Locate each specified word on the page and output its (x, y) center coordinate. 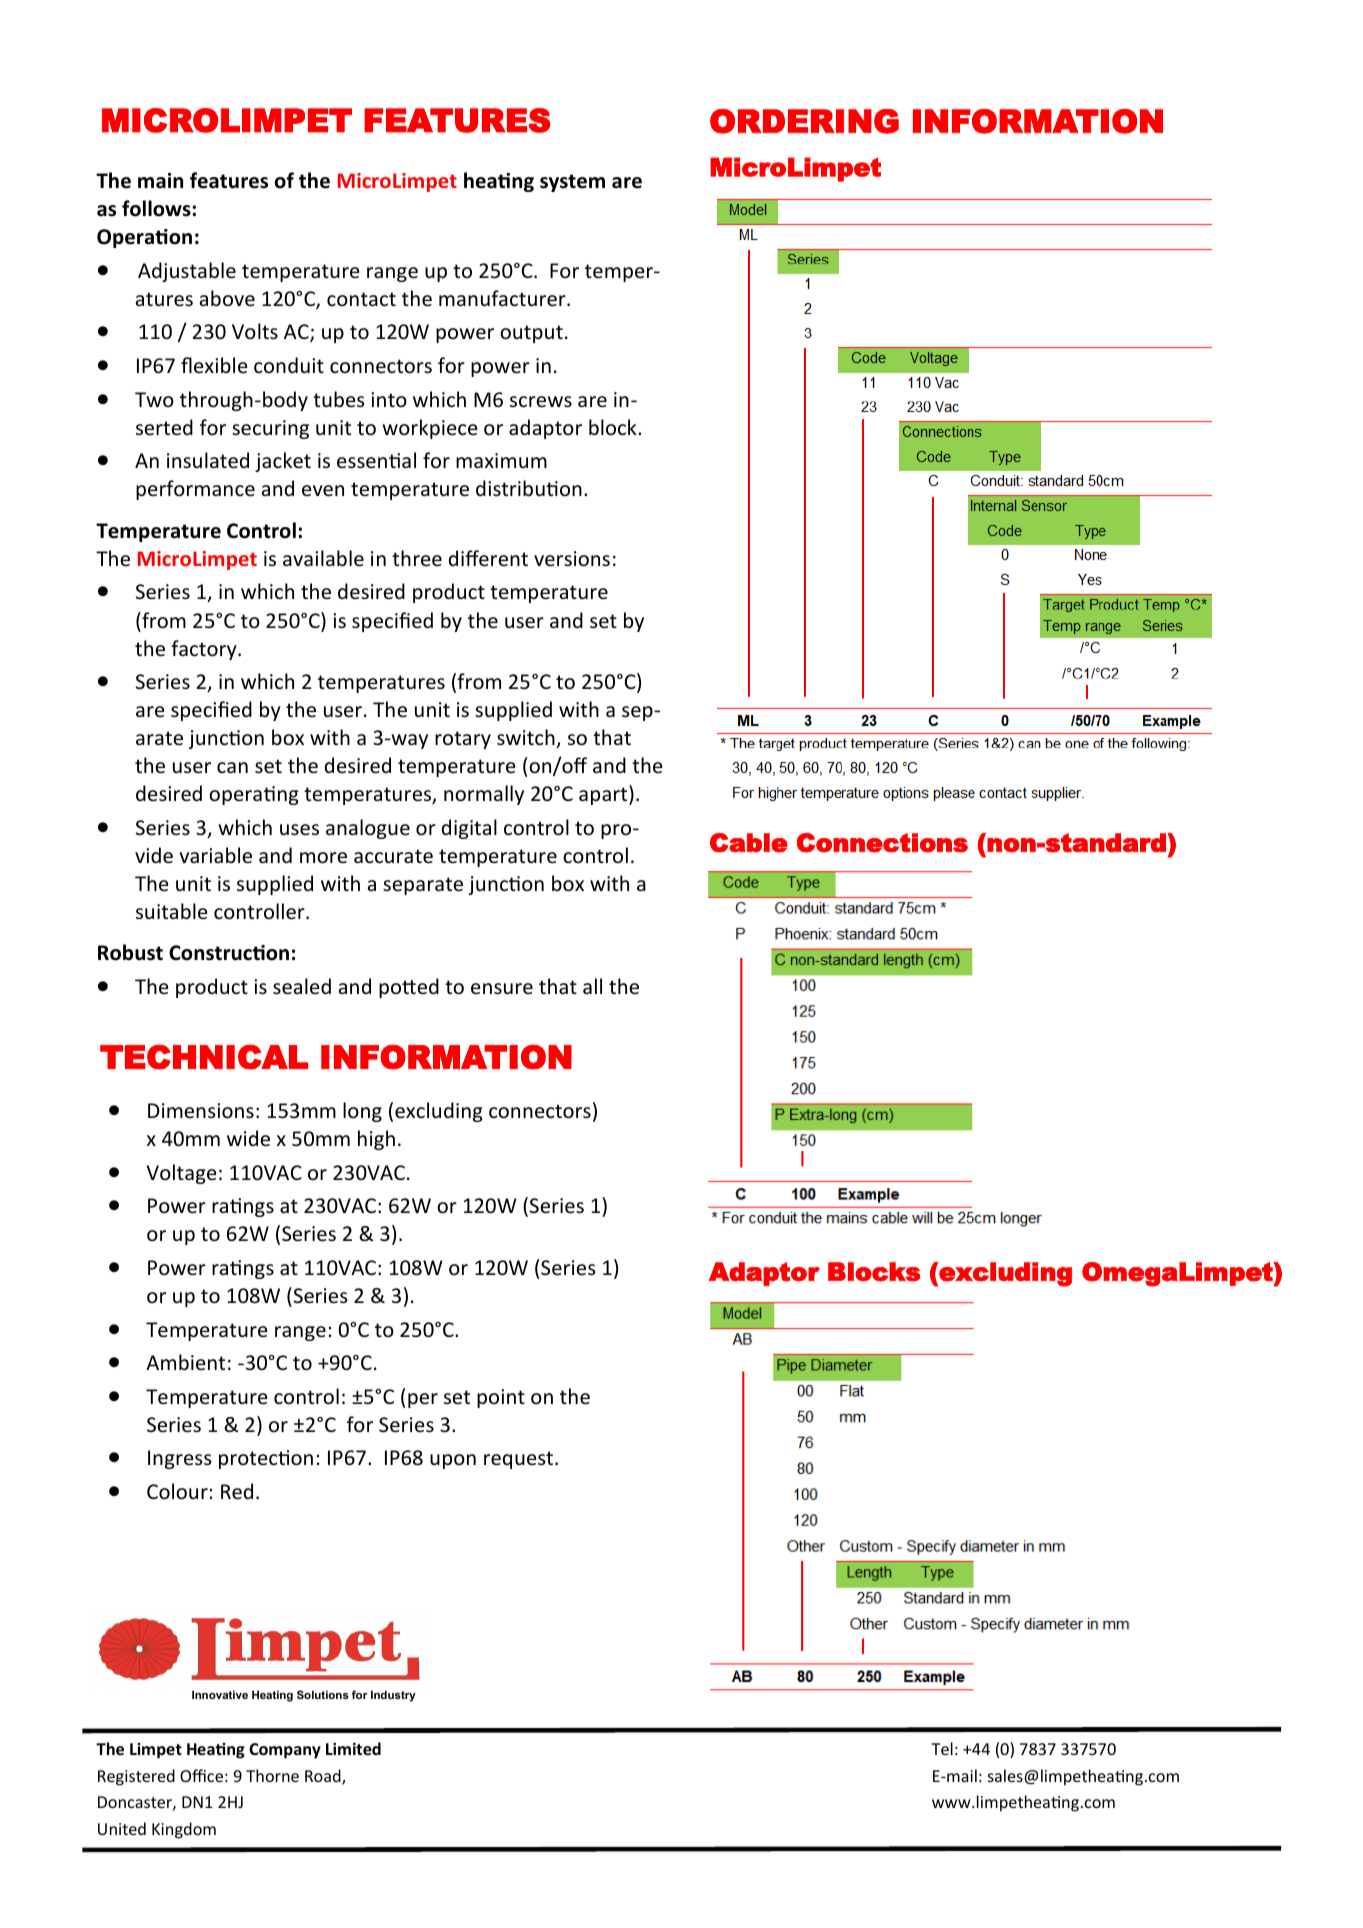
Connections (882, 843)
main (160, 181)
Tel (942, 1748)
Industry (393, 1696)
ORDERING (804, 121)
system (572, 183)
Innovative (220, 1694)
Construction (229, 953)
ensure (502, 989)
